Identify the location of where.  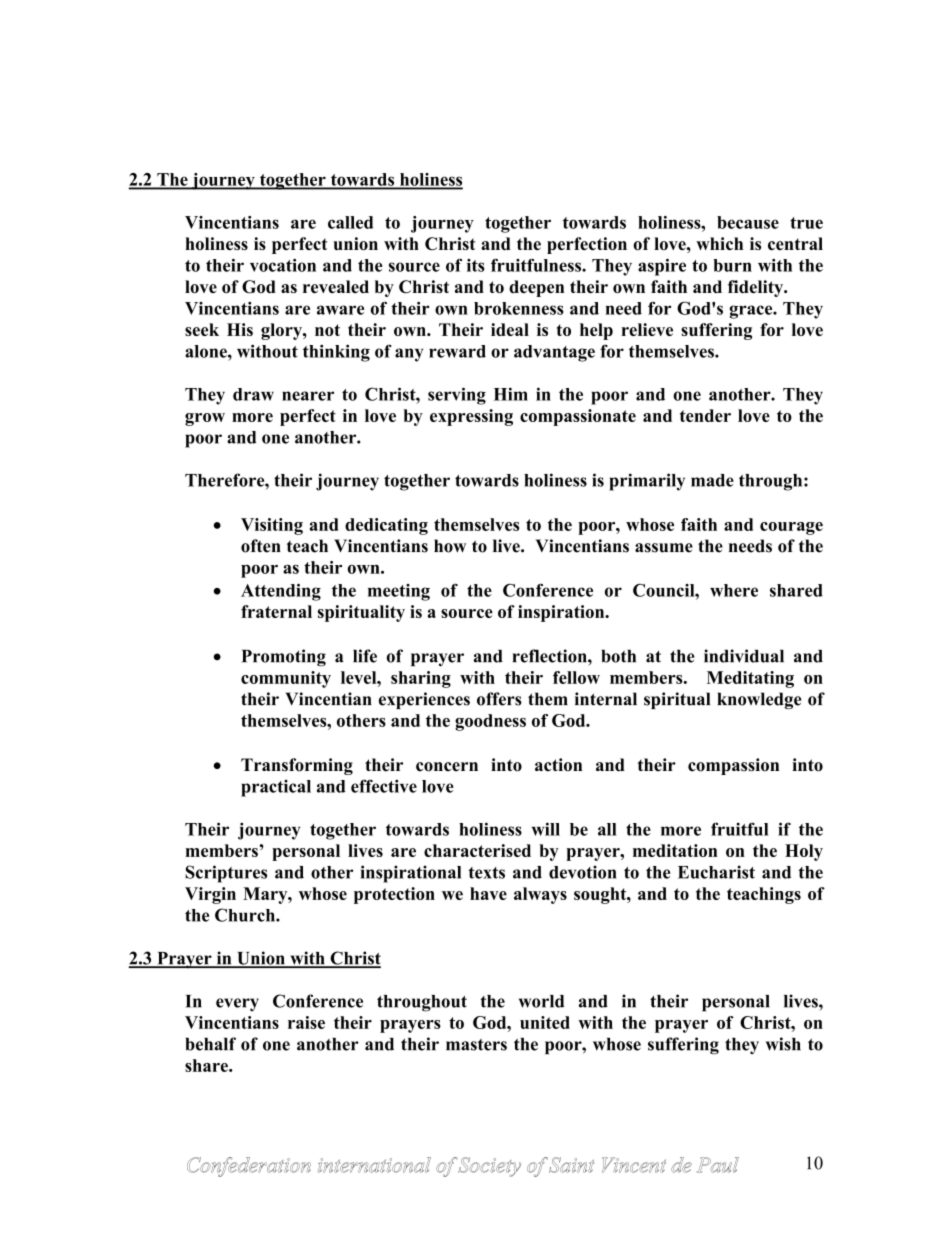
(734, 590).
